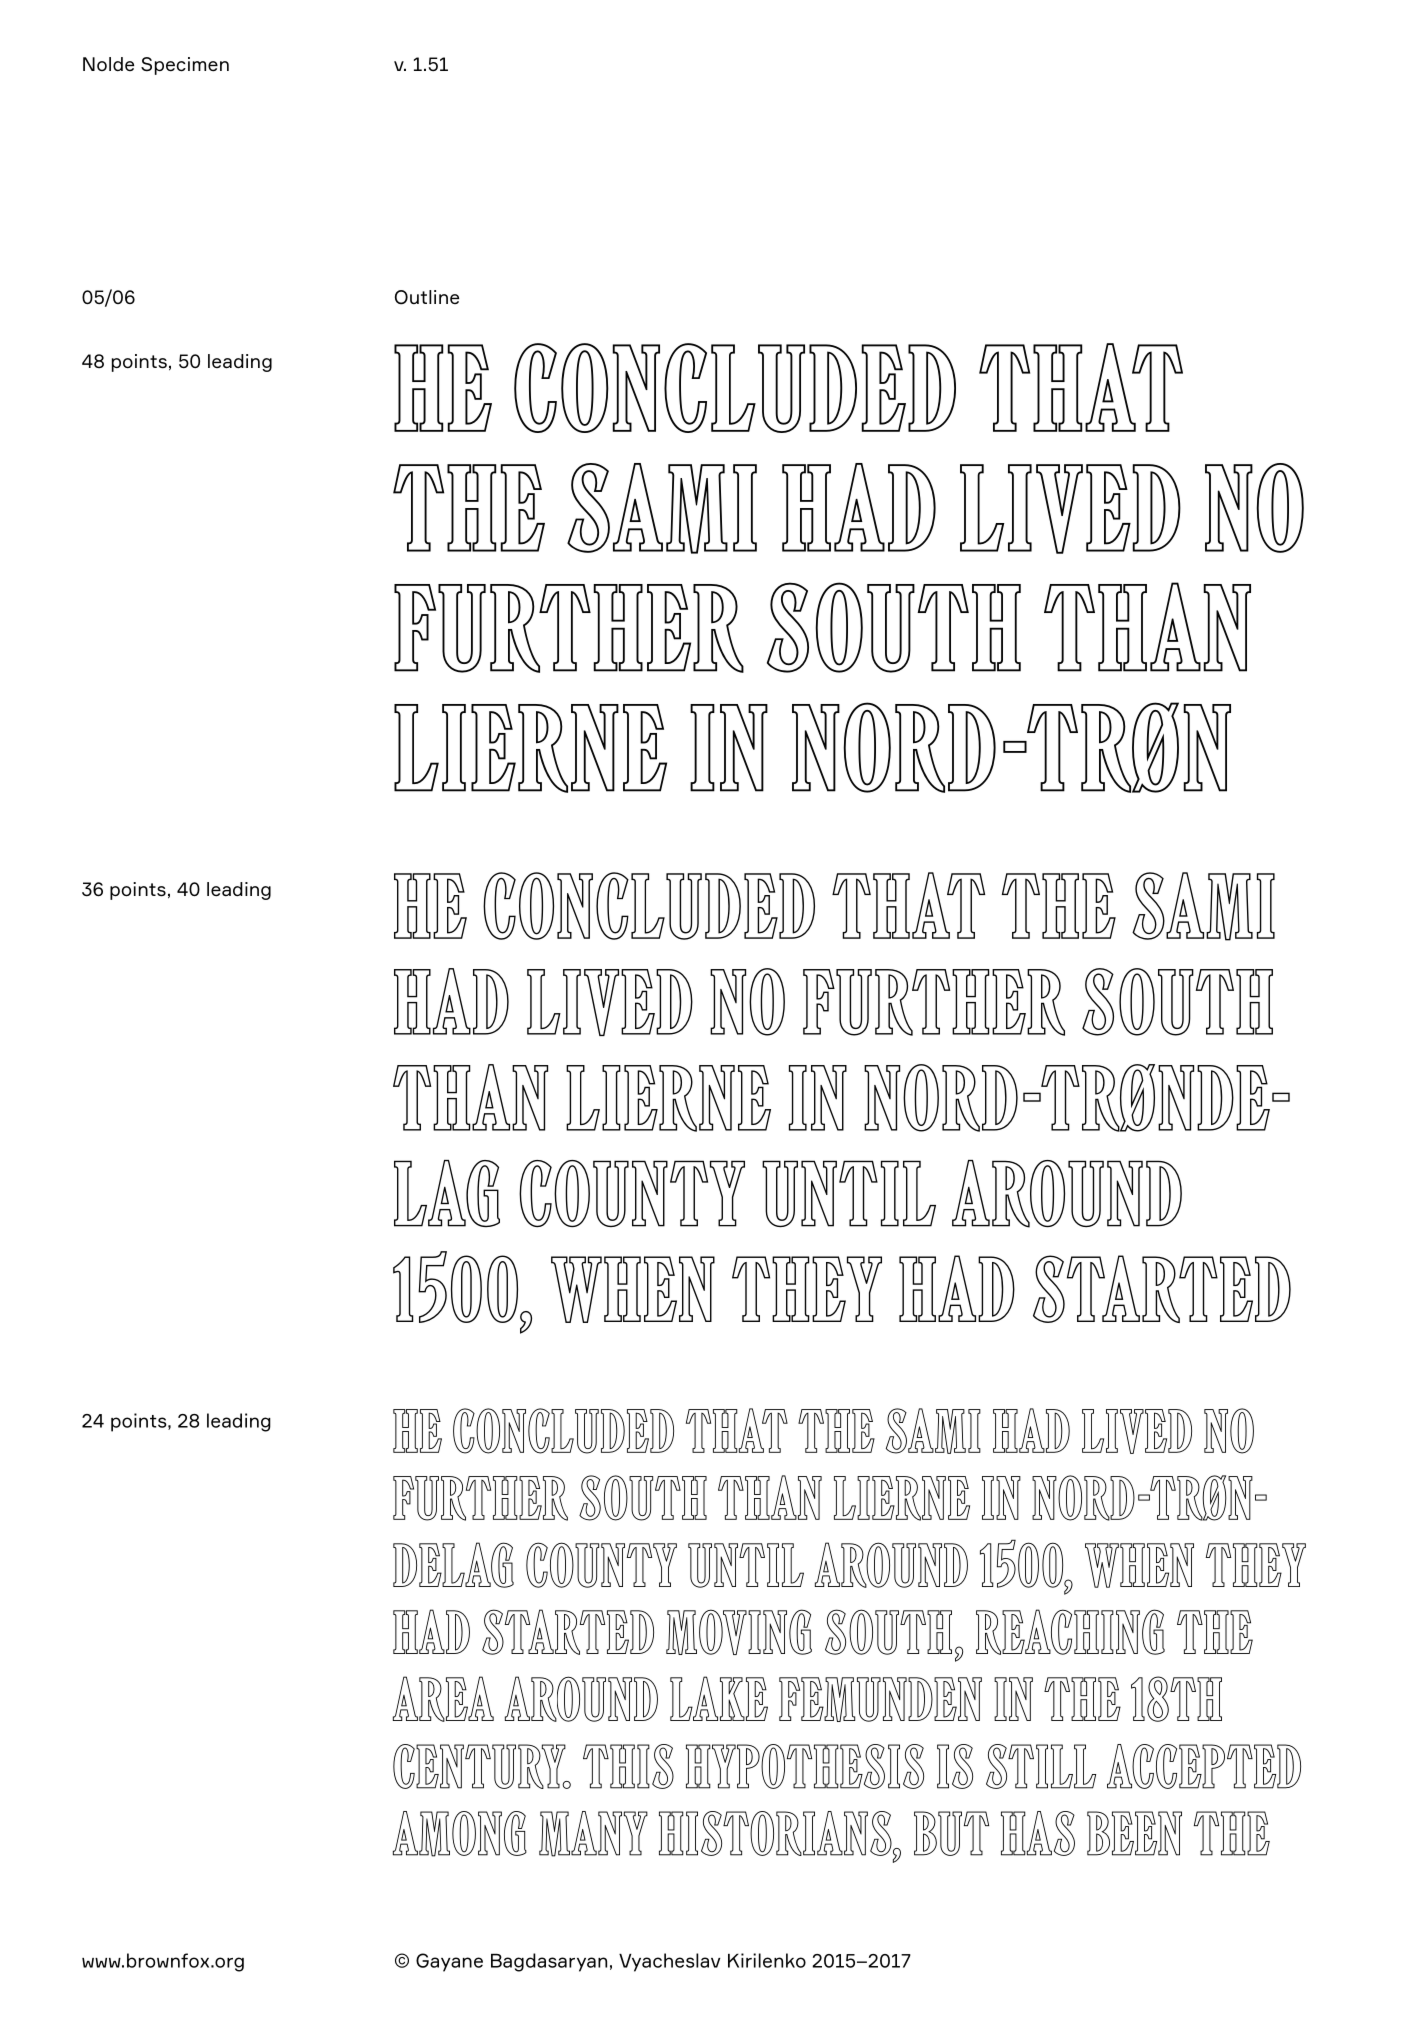 The height and width of the screenshot is (2017, 1426). I want to click on been, so click(1134, 1833).
